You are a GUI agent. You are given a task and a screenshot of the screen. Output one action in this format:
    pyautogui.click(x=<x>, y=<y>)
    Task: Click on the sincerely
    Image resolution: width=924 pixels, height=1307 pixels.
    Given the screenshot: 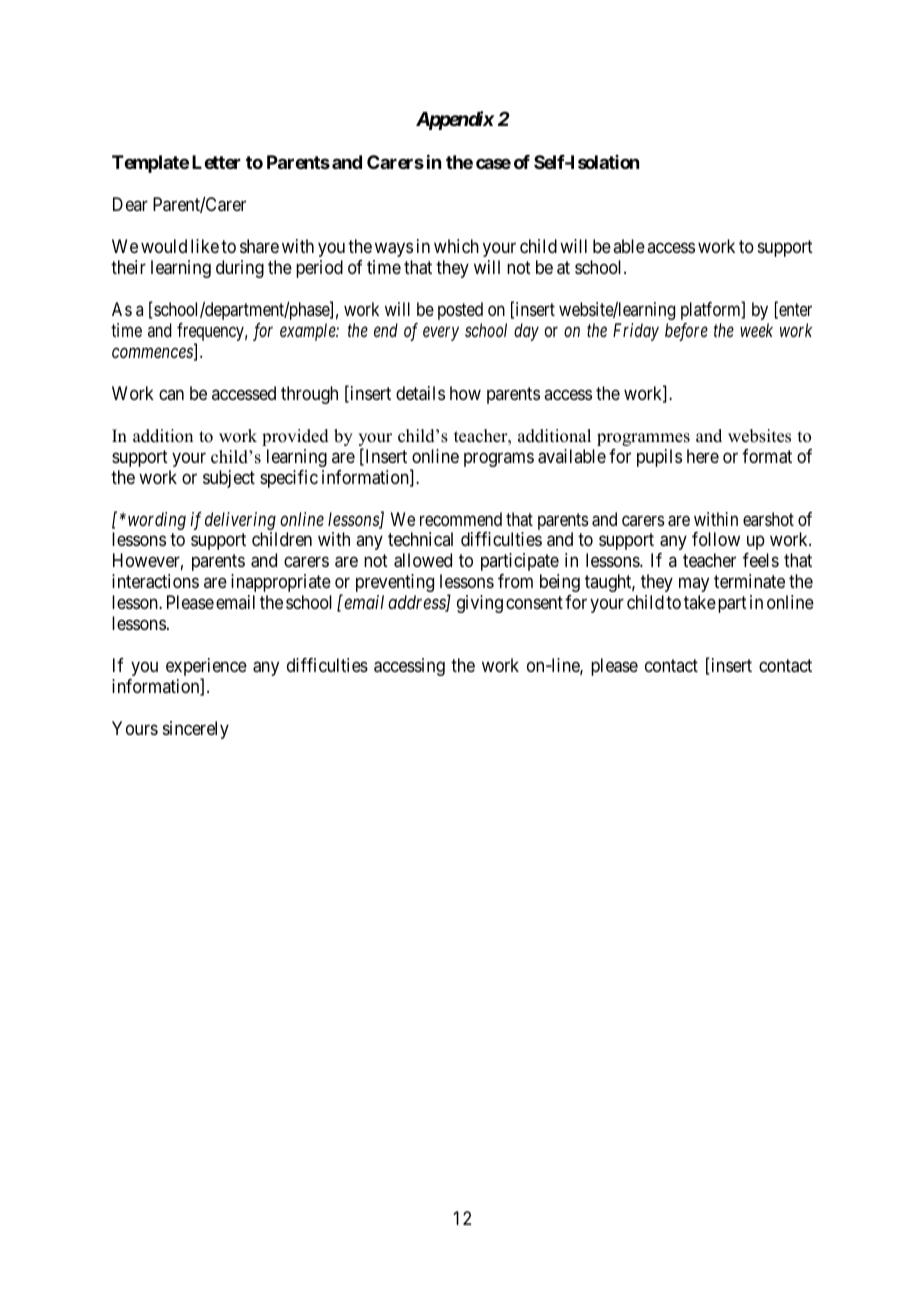 What is the action you would take?
    pyautogui.click(x=196, y=730)
